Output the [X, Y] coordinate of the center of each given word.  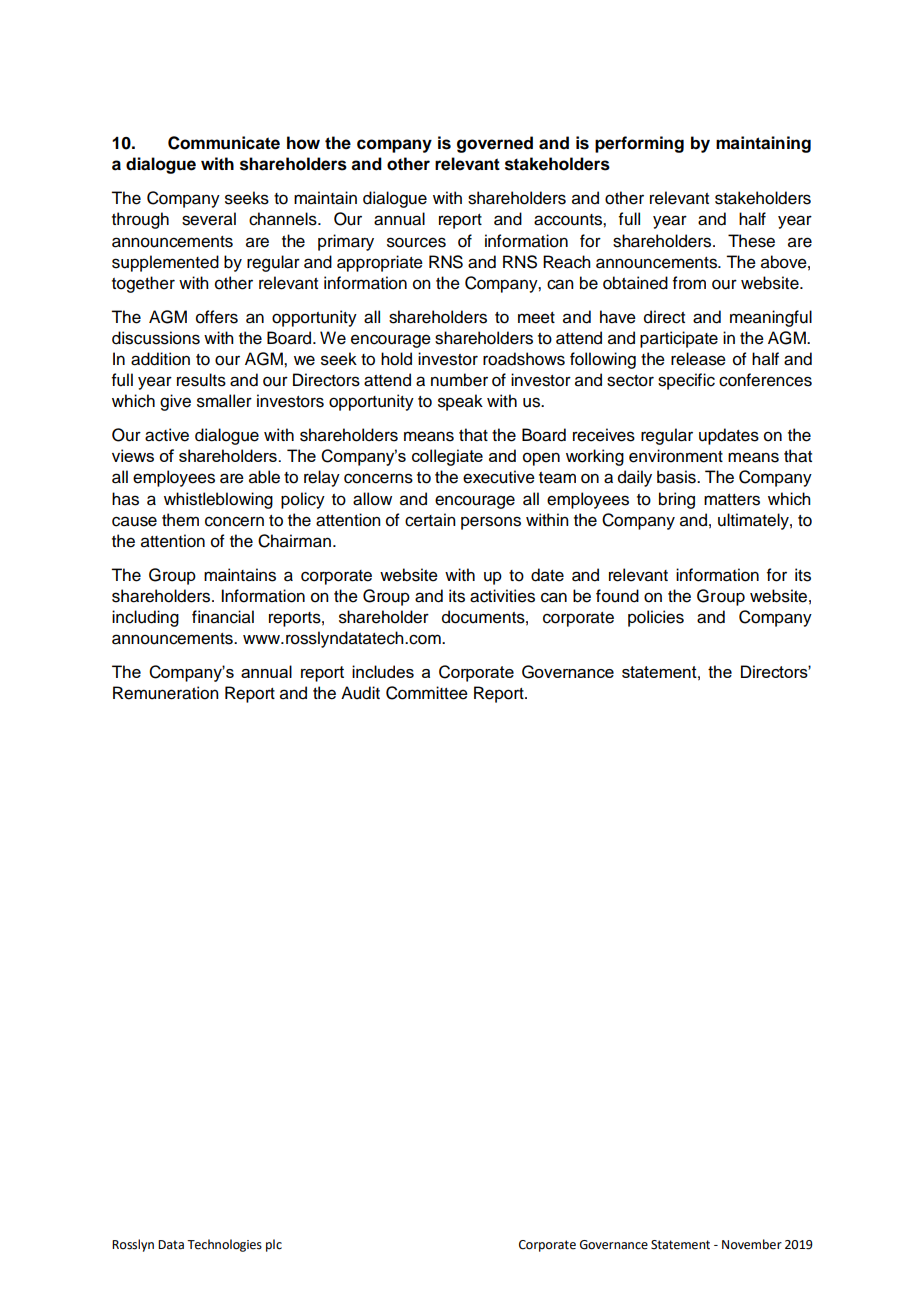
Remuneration [166, 693]
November [752, 1244]
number [459, 380]
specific [686, 381]
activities [502, 596]
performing [639, 144]
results [201, 380]
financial [223, 617]
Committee [427, 693]
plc [274, 1245]
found [617, 596]
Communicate [224, 143]
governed [495, 144]
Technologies [224, 1245]
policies [656, 618]
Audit [360, 693]
